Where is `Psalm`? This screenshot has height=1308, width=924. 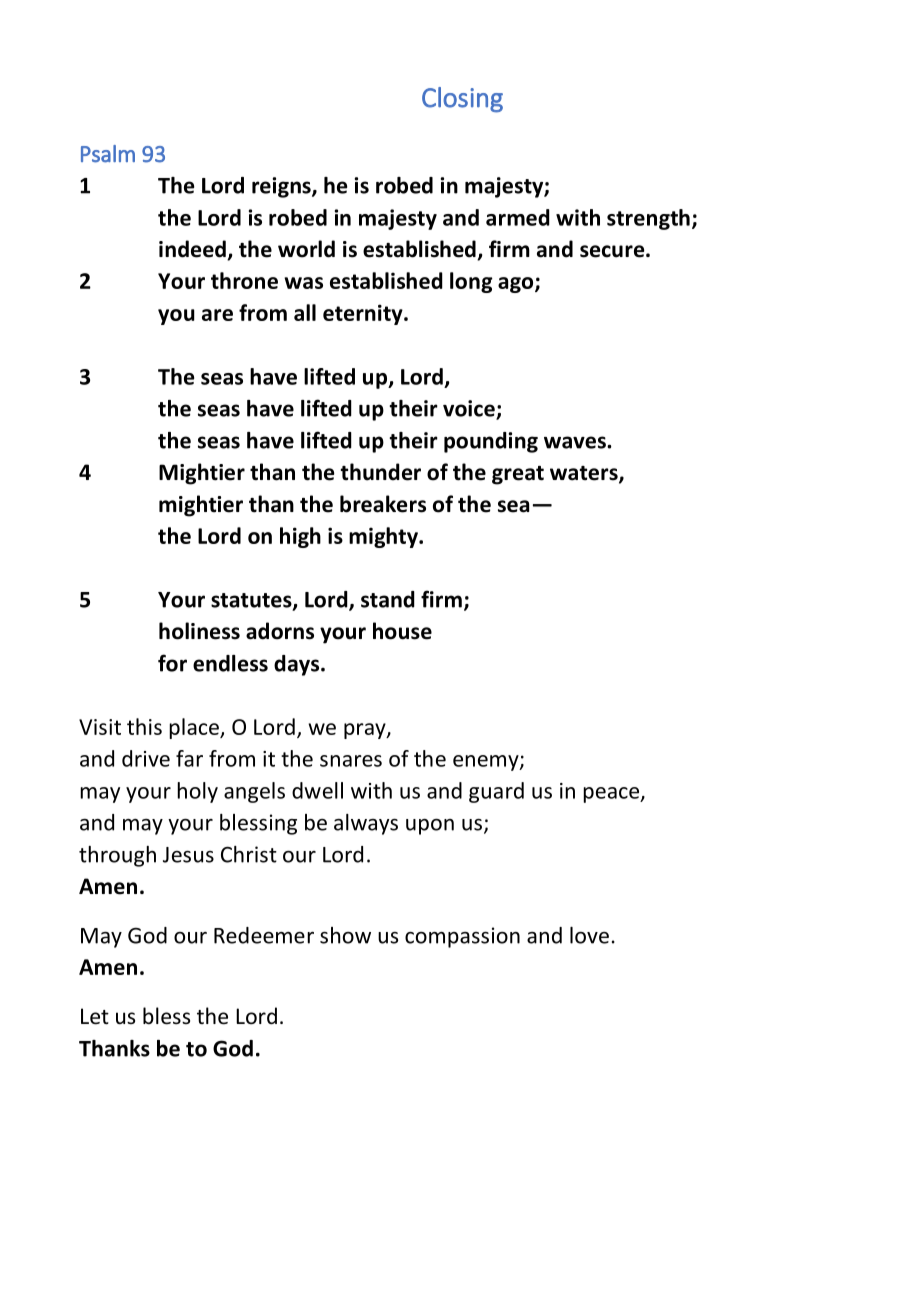
Psalm is located at coordinates (108, 154).
